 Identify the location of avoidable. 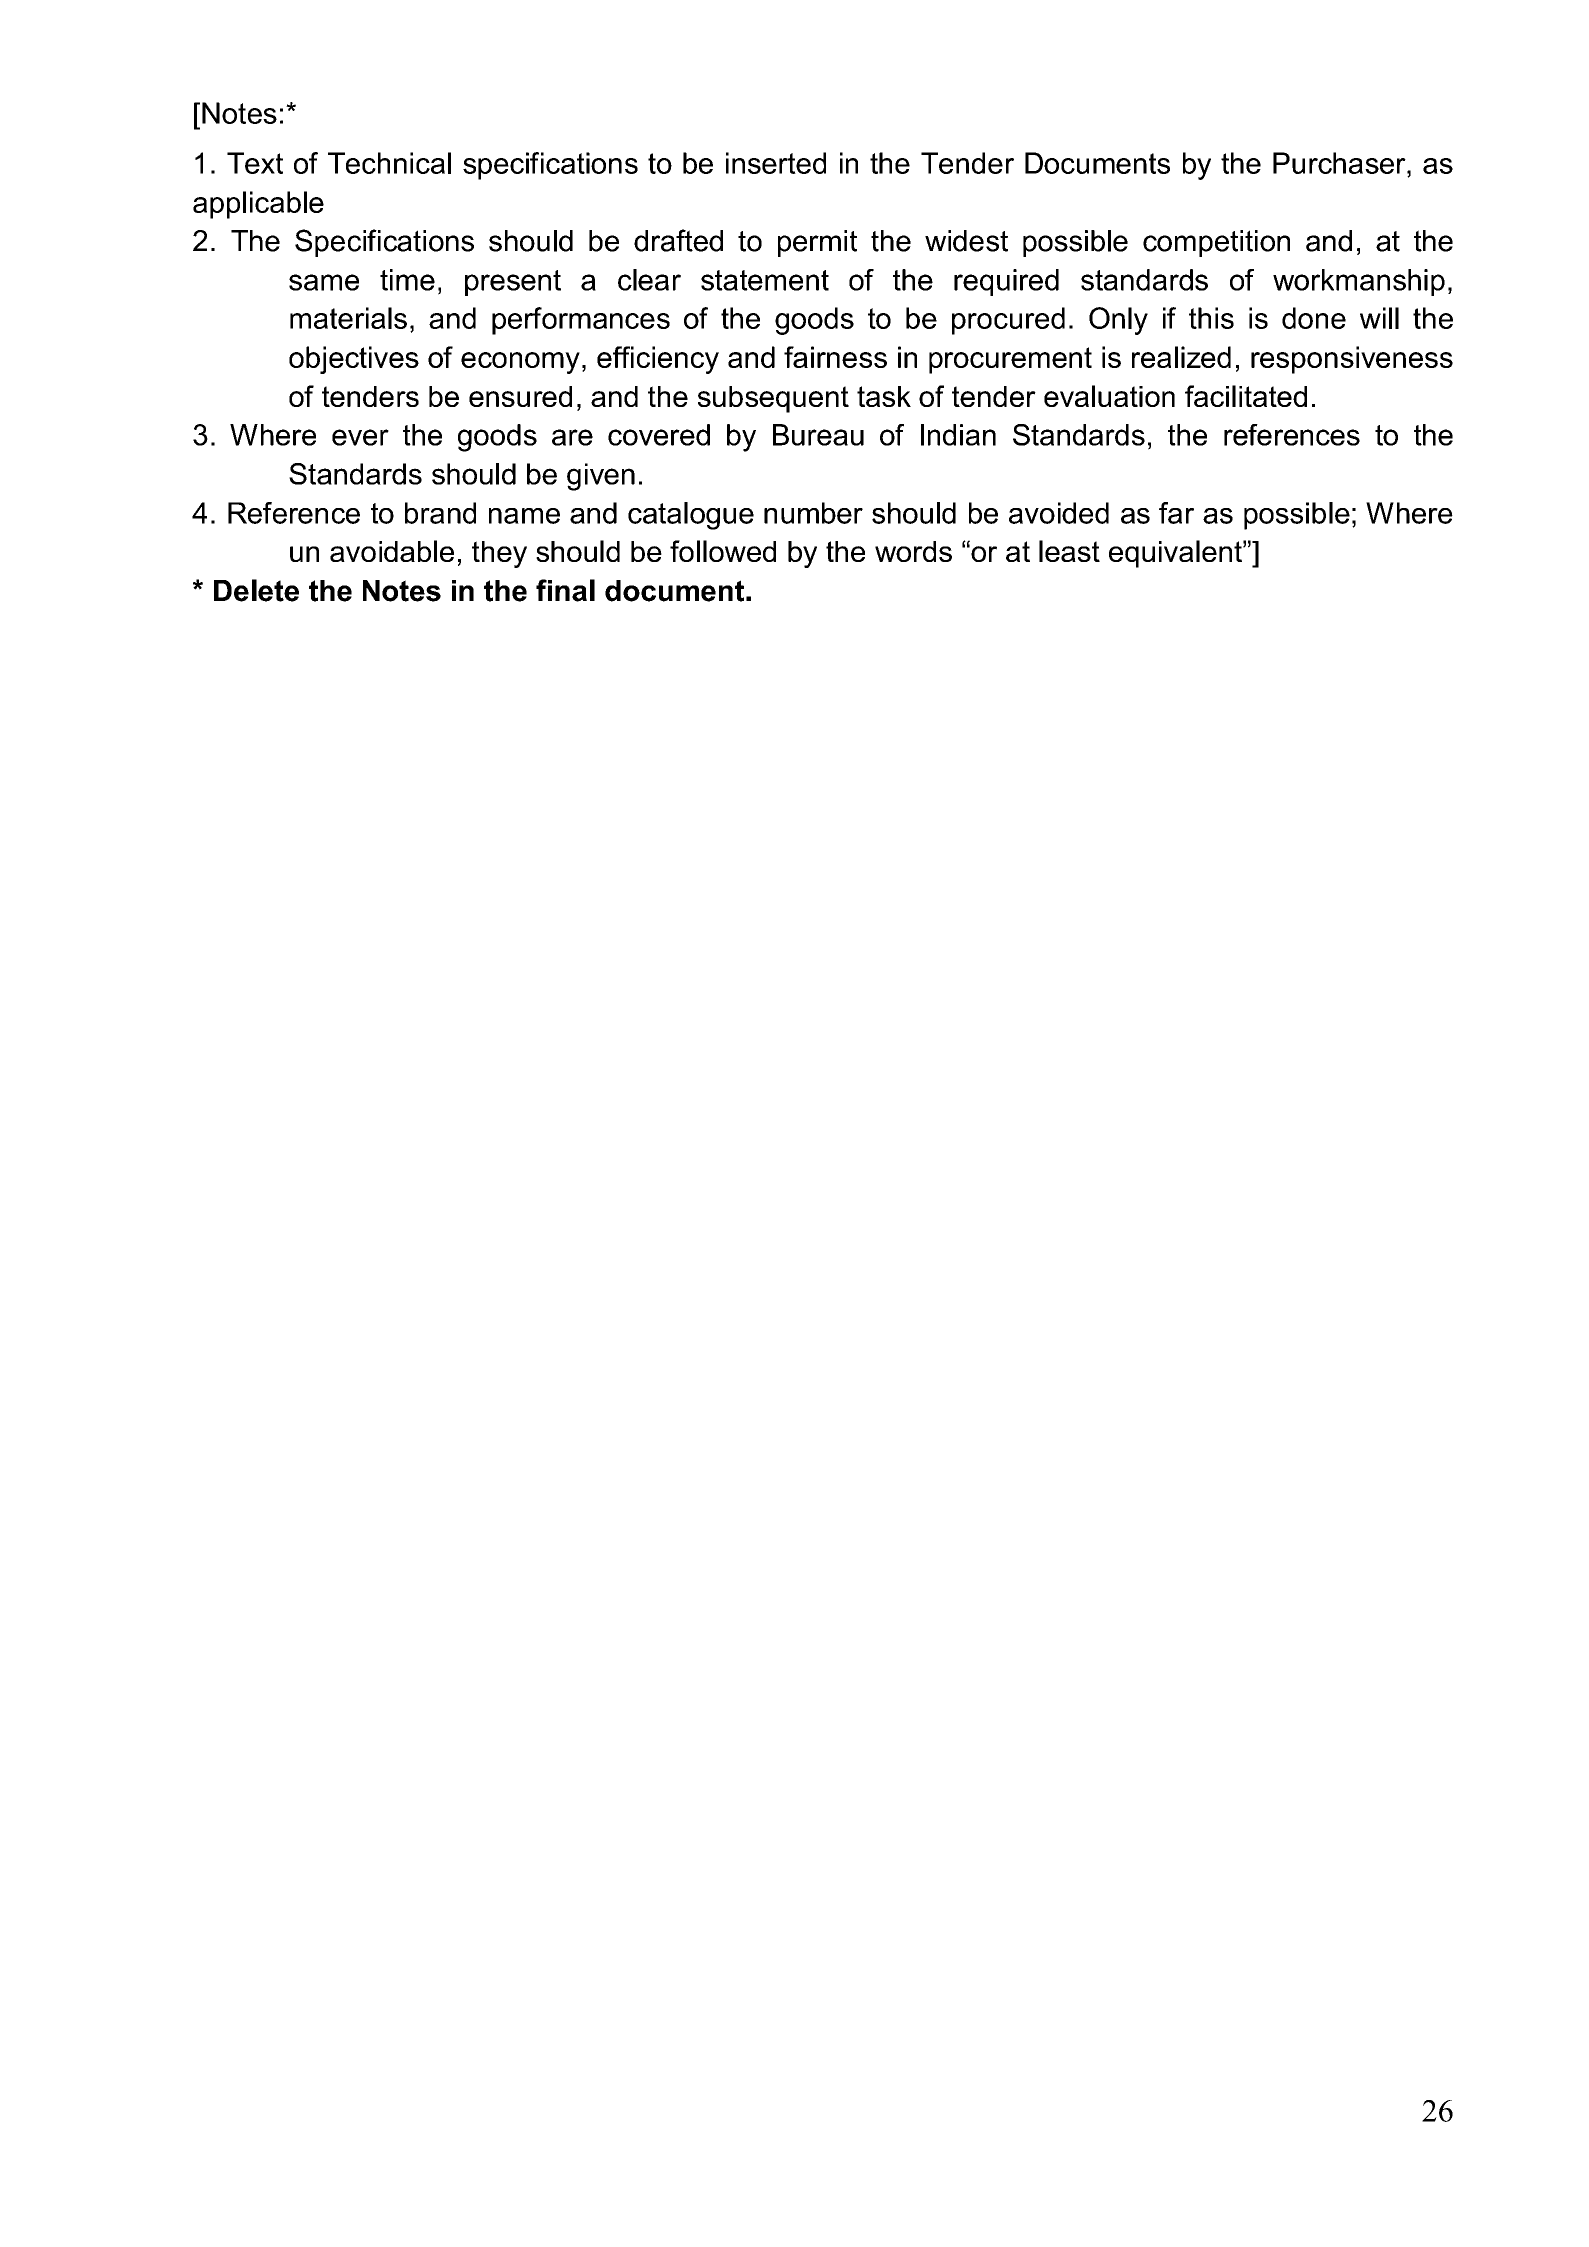
(392, 551).
